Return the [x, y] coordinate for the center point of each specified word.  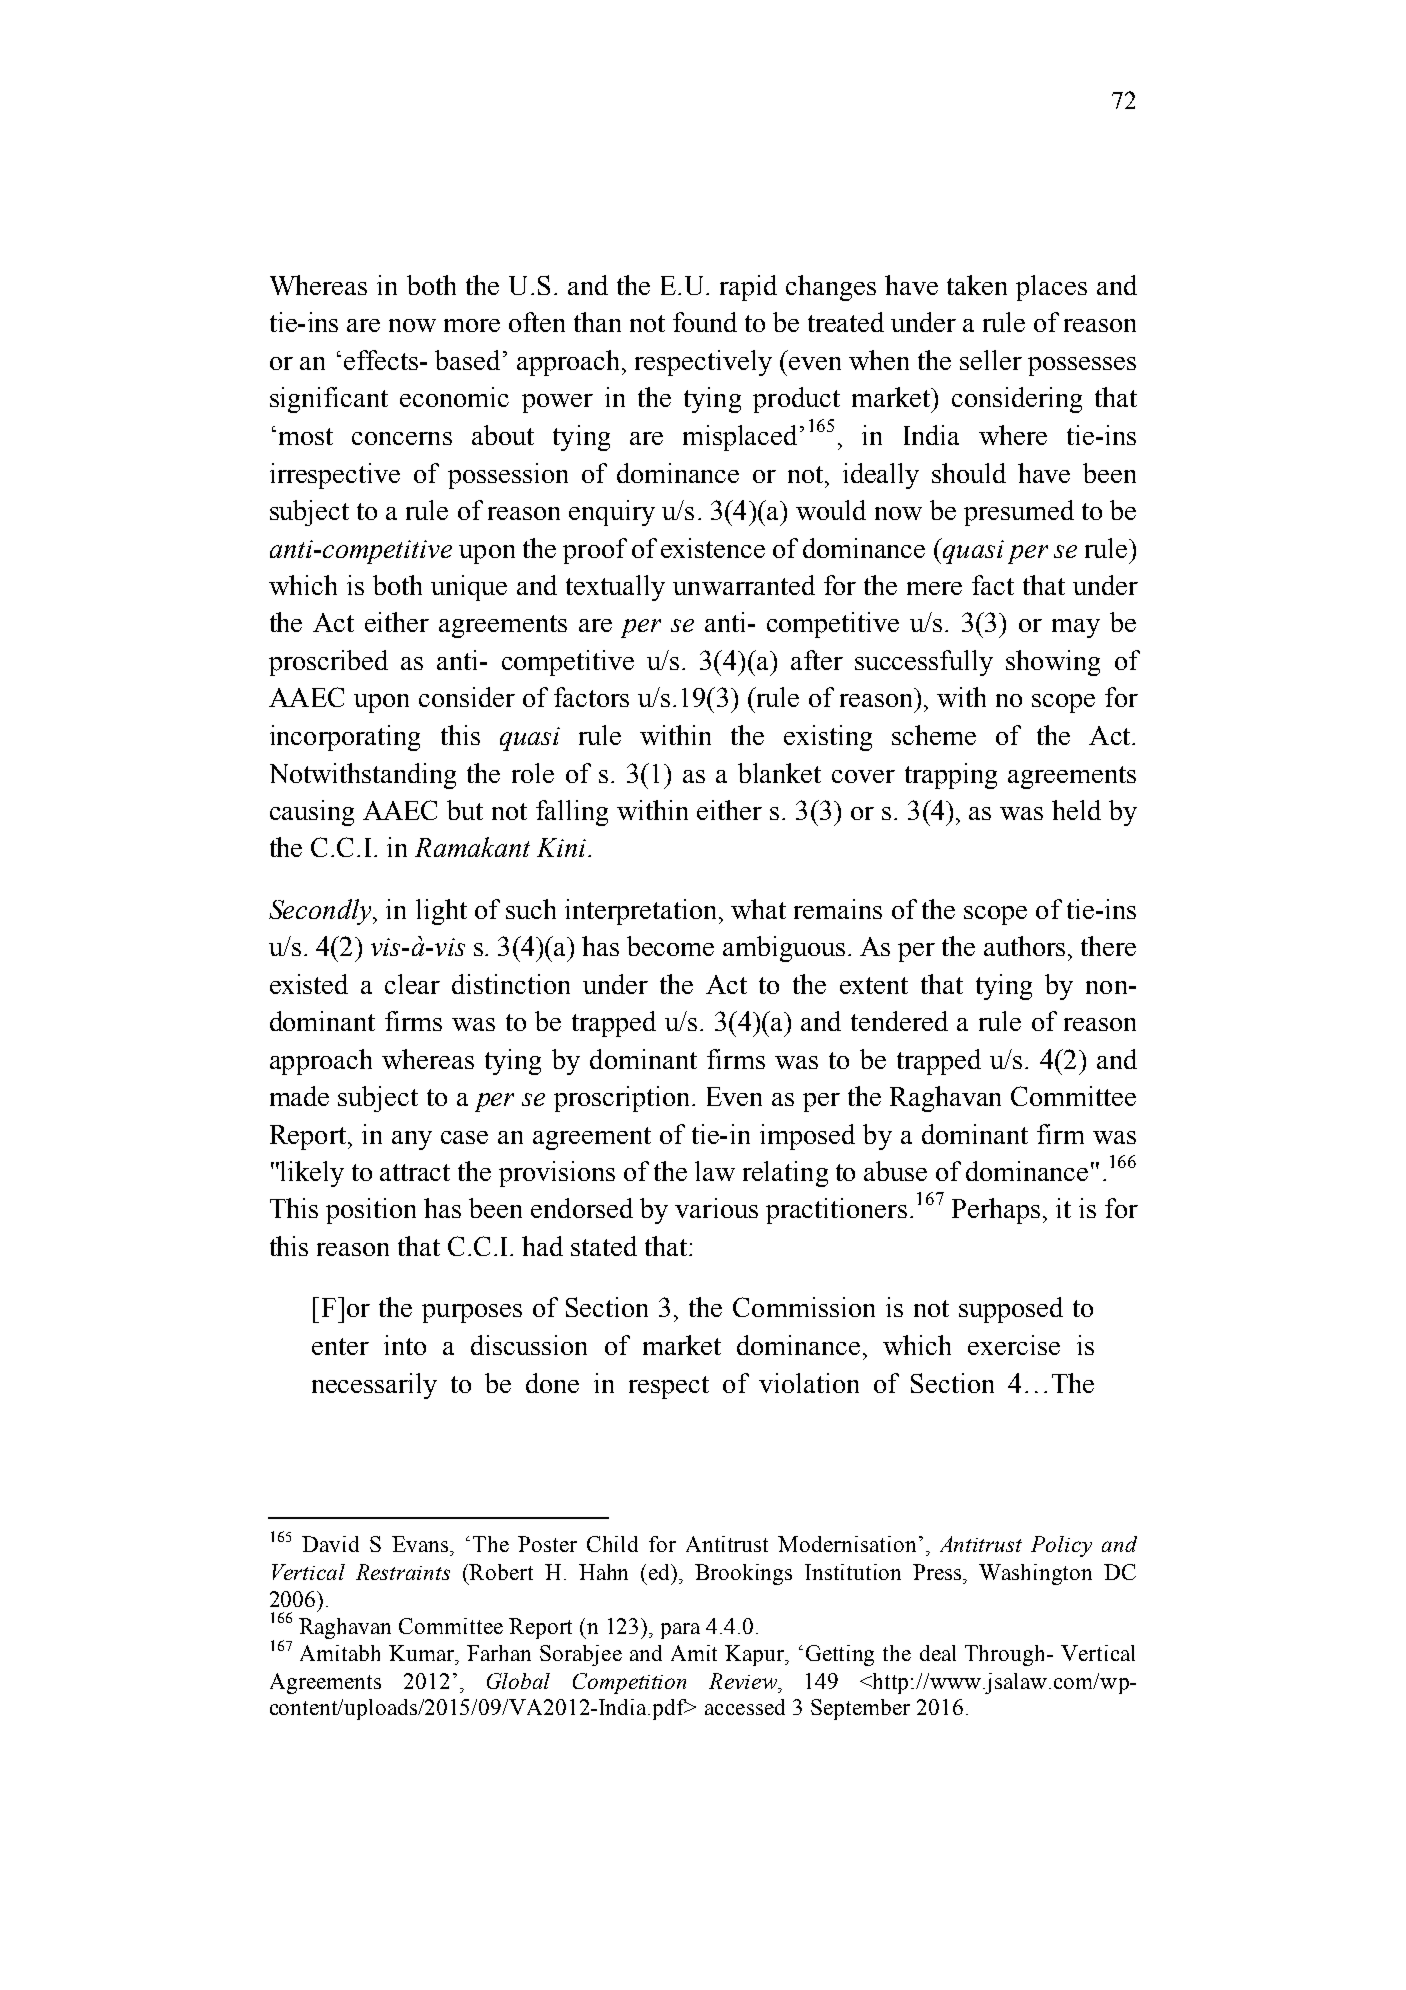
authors [1024, 946]
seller [991, 360]
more [472, 325]
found [705, 322]
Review [744, 1681]
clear [412, 984]
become [670, 946]
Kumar [423, 1653]
